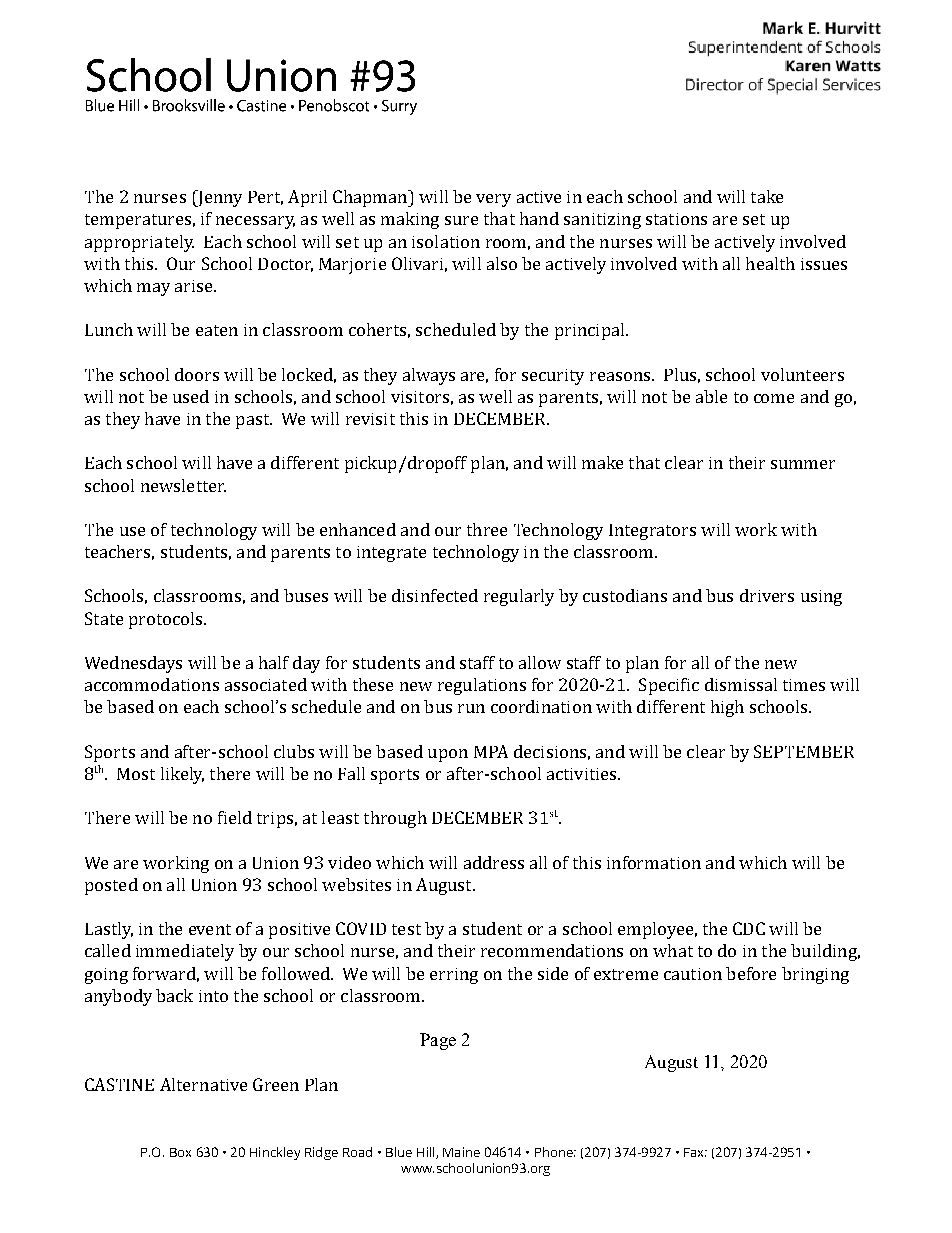  Describe the element at coordinates (803, 464) in the screenshot. I see `summer` at that location.
